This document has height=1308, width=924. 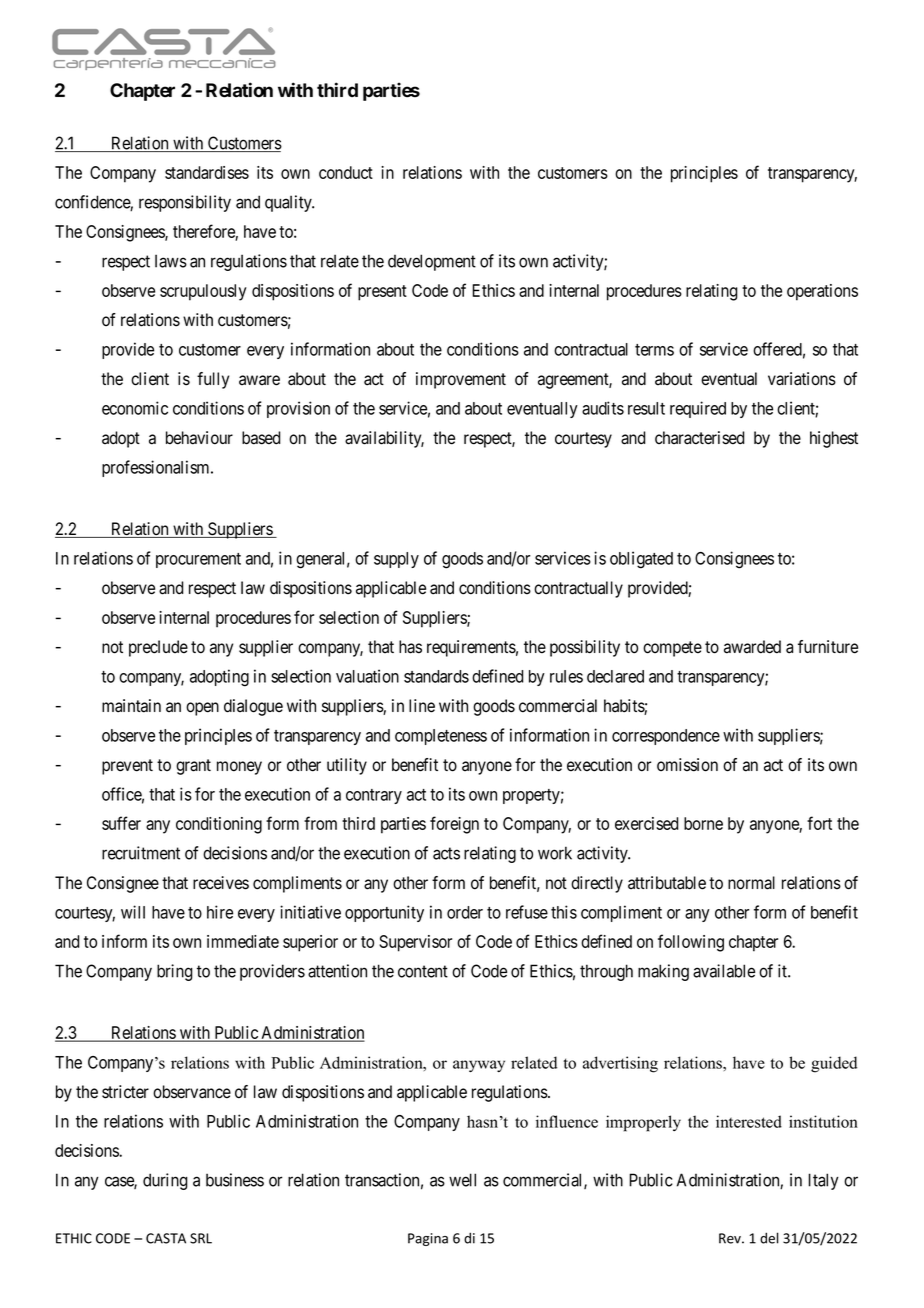 What do you see at coordinates (202, 709) in the document?
I see `open` at bounding box center [202, 709].
